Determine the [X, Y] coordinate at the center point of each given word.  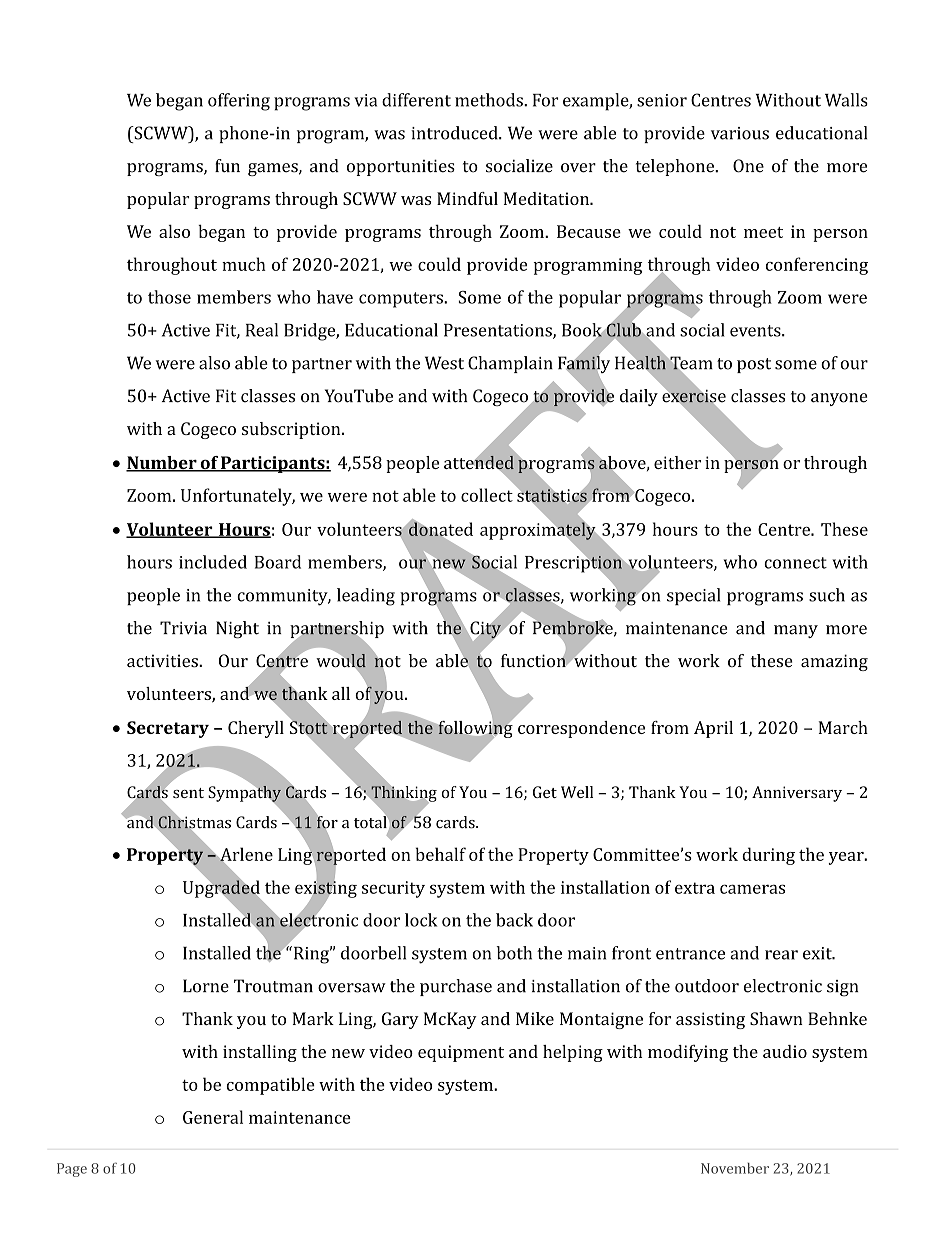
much [244, 264]
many [796, 631]
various [740, 133]
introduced [455, 133]
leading [366, 597]
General [213, 1117]
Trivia [183, 628]
